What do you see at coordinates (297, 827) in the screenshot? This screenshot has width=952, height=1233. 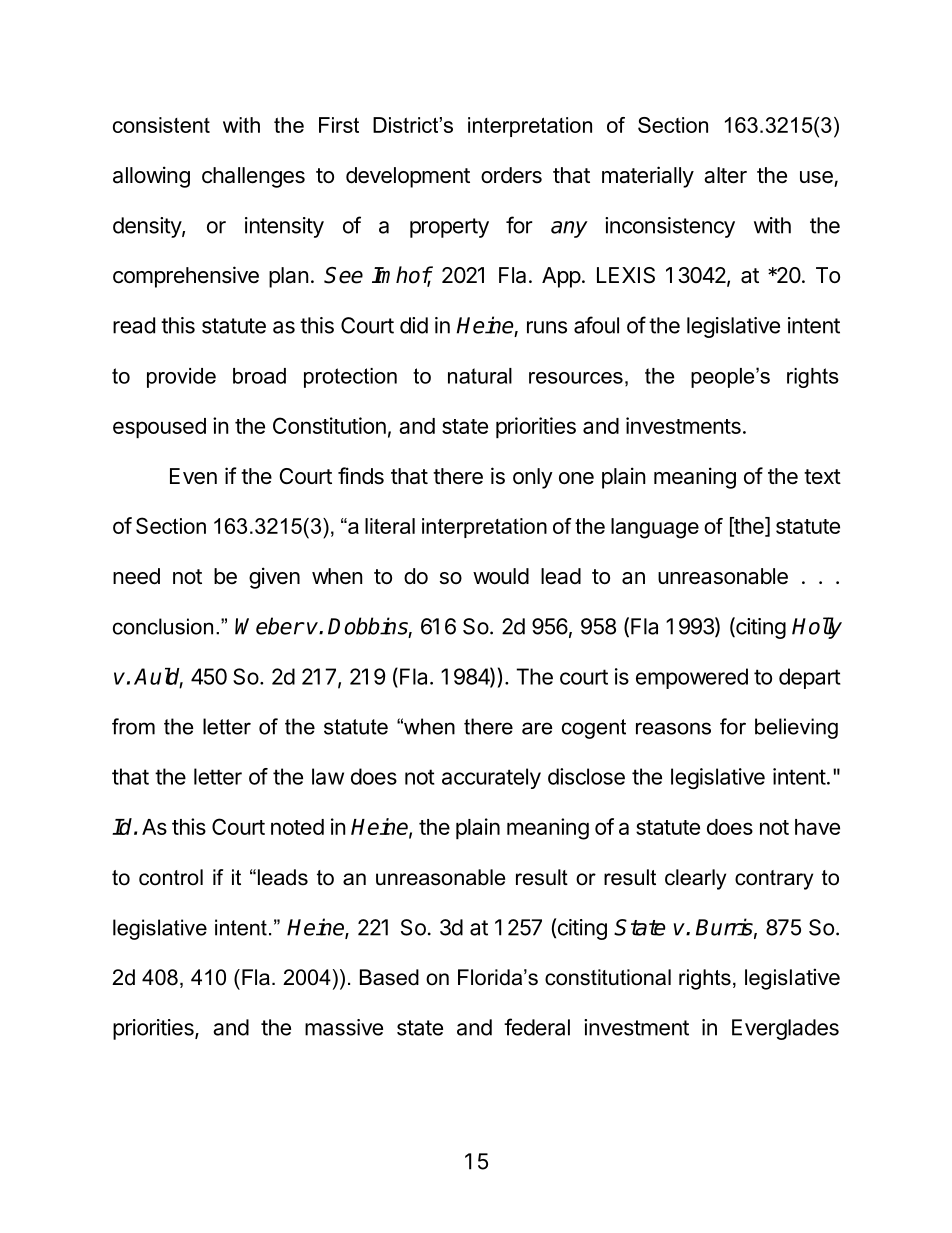 I see `noted` at bounding box center [297, 827].
